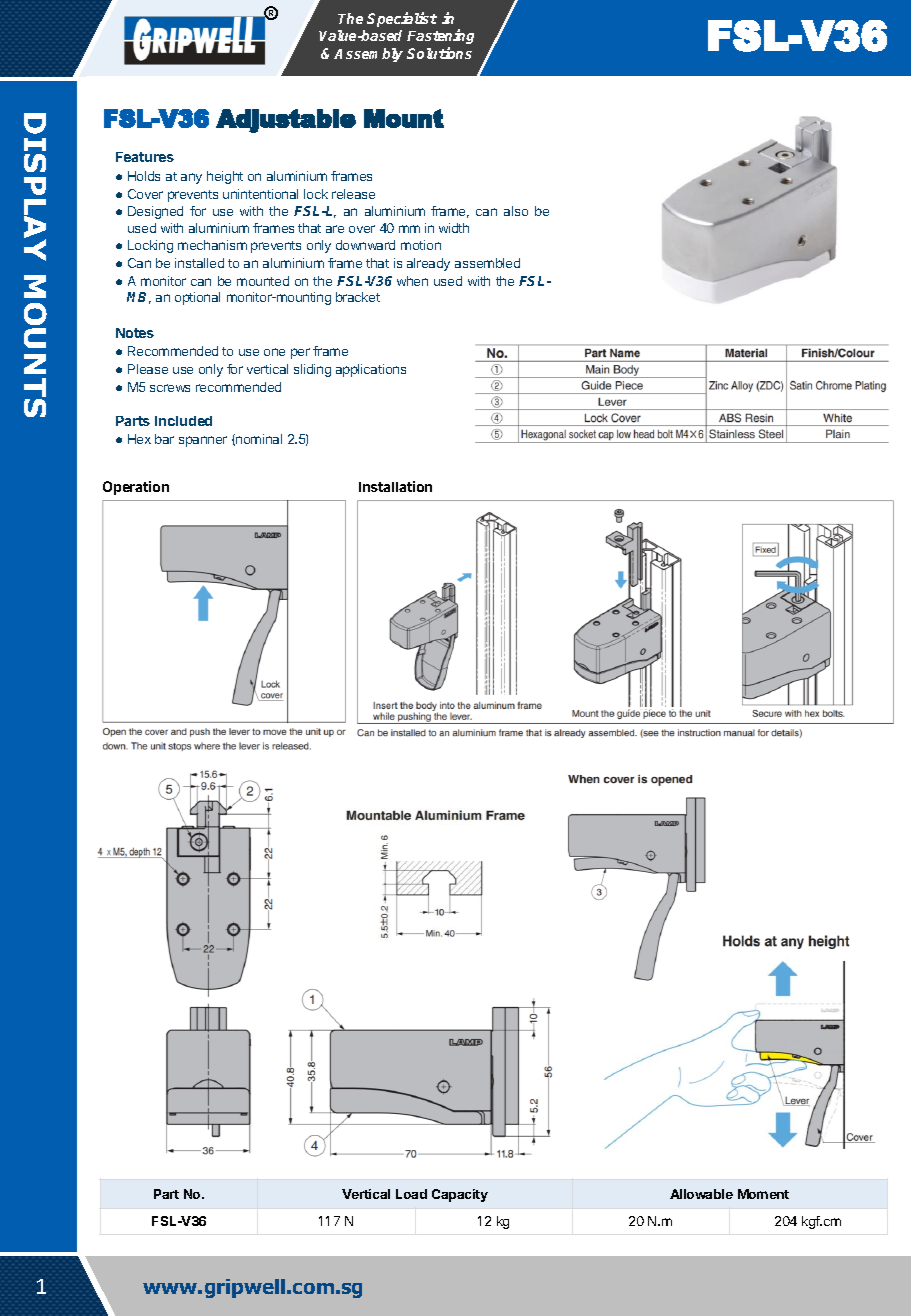 The width and height of the document is (911, 1316). What do you see at coordinates (411, 1194) in the document?
I see `Load` at bounding box center [411, 1194].
